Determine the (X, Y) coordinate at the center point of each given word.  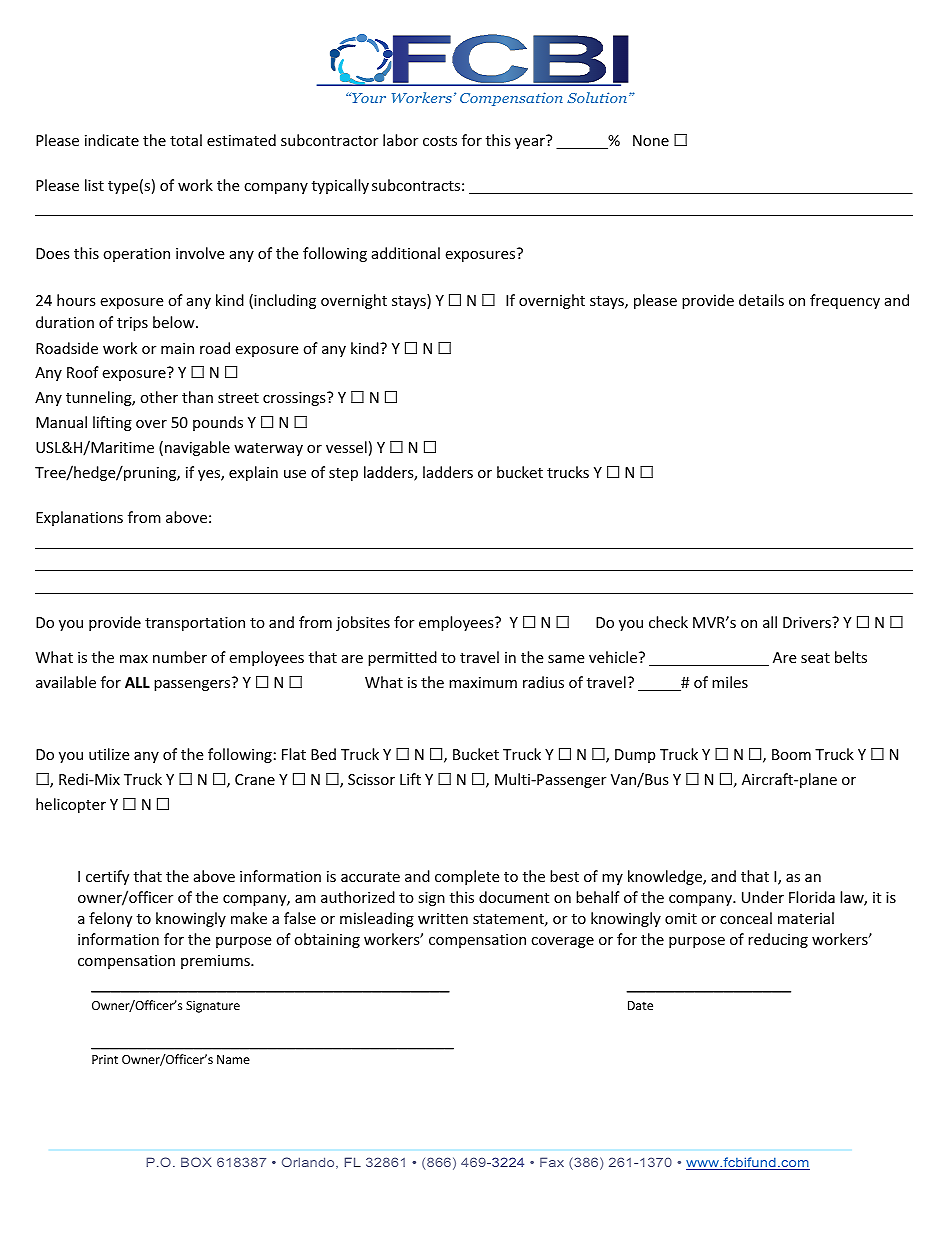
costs (440, 141)
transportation (195, 624)
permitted (402, 658)
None (651, 140)
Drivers (808, 622)
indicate (112, 140)
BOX (196, 1162)
